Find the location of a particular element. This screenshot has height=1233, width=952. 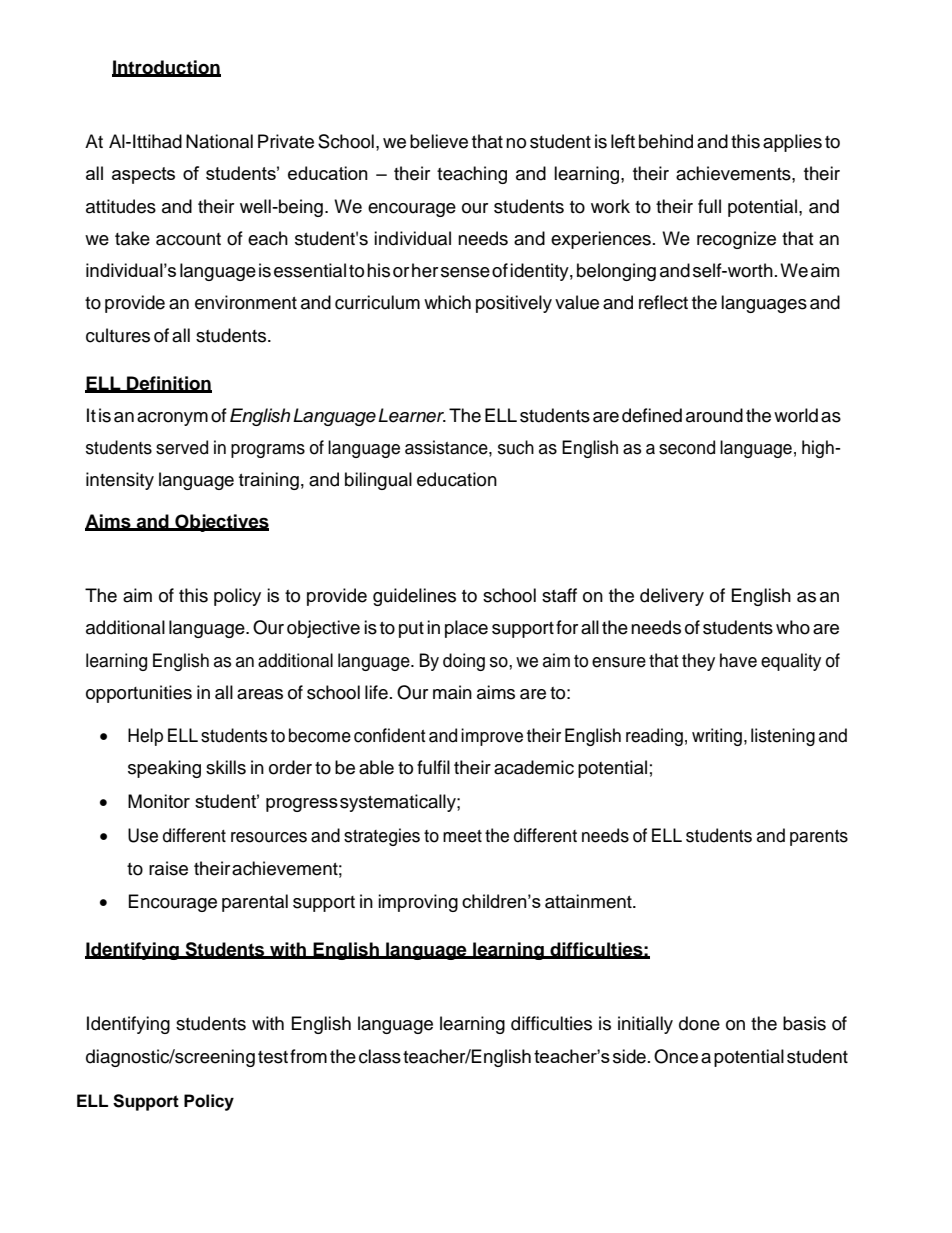

environment is located at coordinates (246, 302).
